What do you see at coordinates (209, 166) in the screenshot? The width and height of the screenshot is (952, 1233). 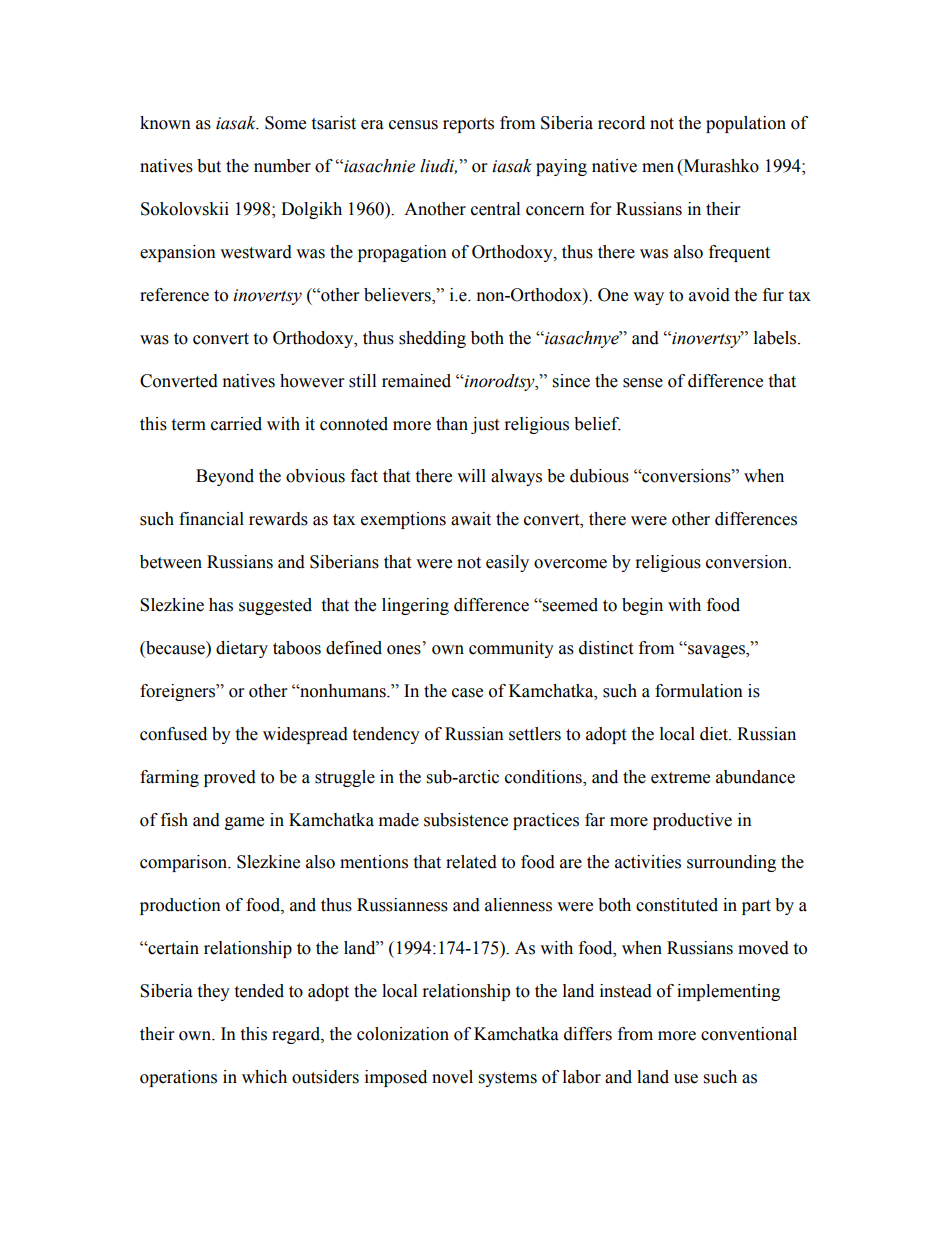 I see `but` at bounding box center [209, 166].
